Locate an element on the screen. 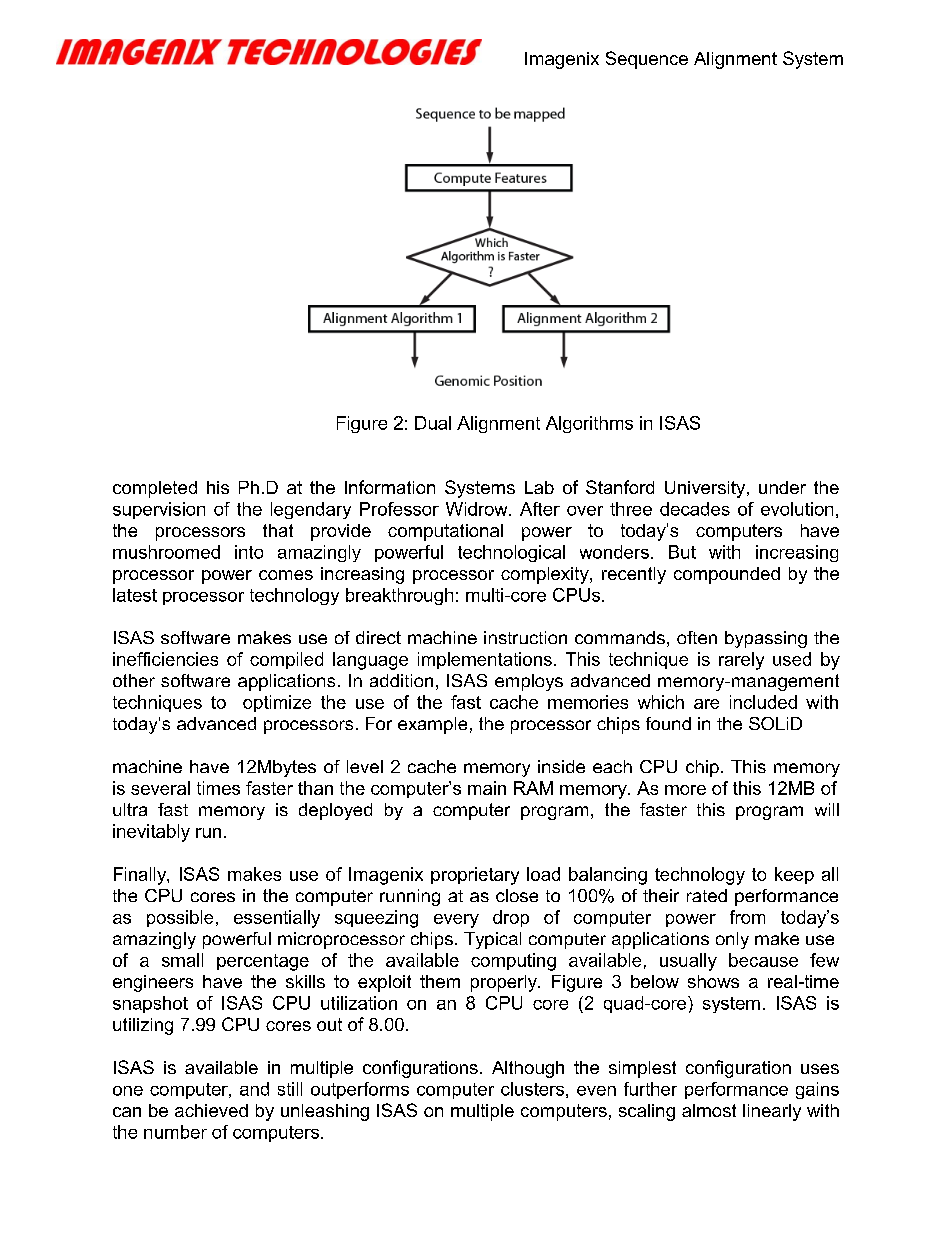 Image resolution: width=952 pixels, height=1233 pixels. under is located at coordinates (782, 487).
